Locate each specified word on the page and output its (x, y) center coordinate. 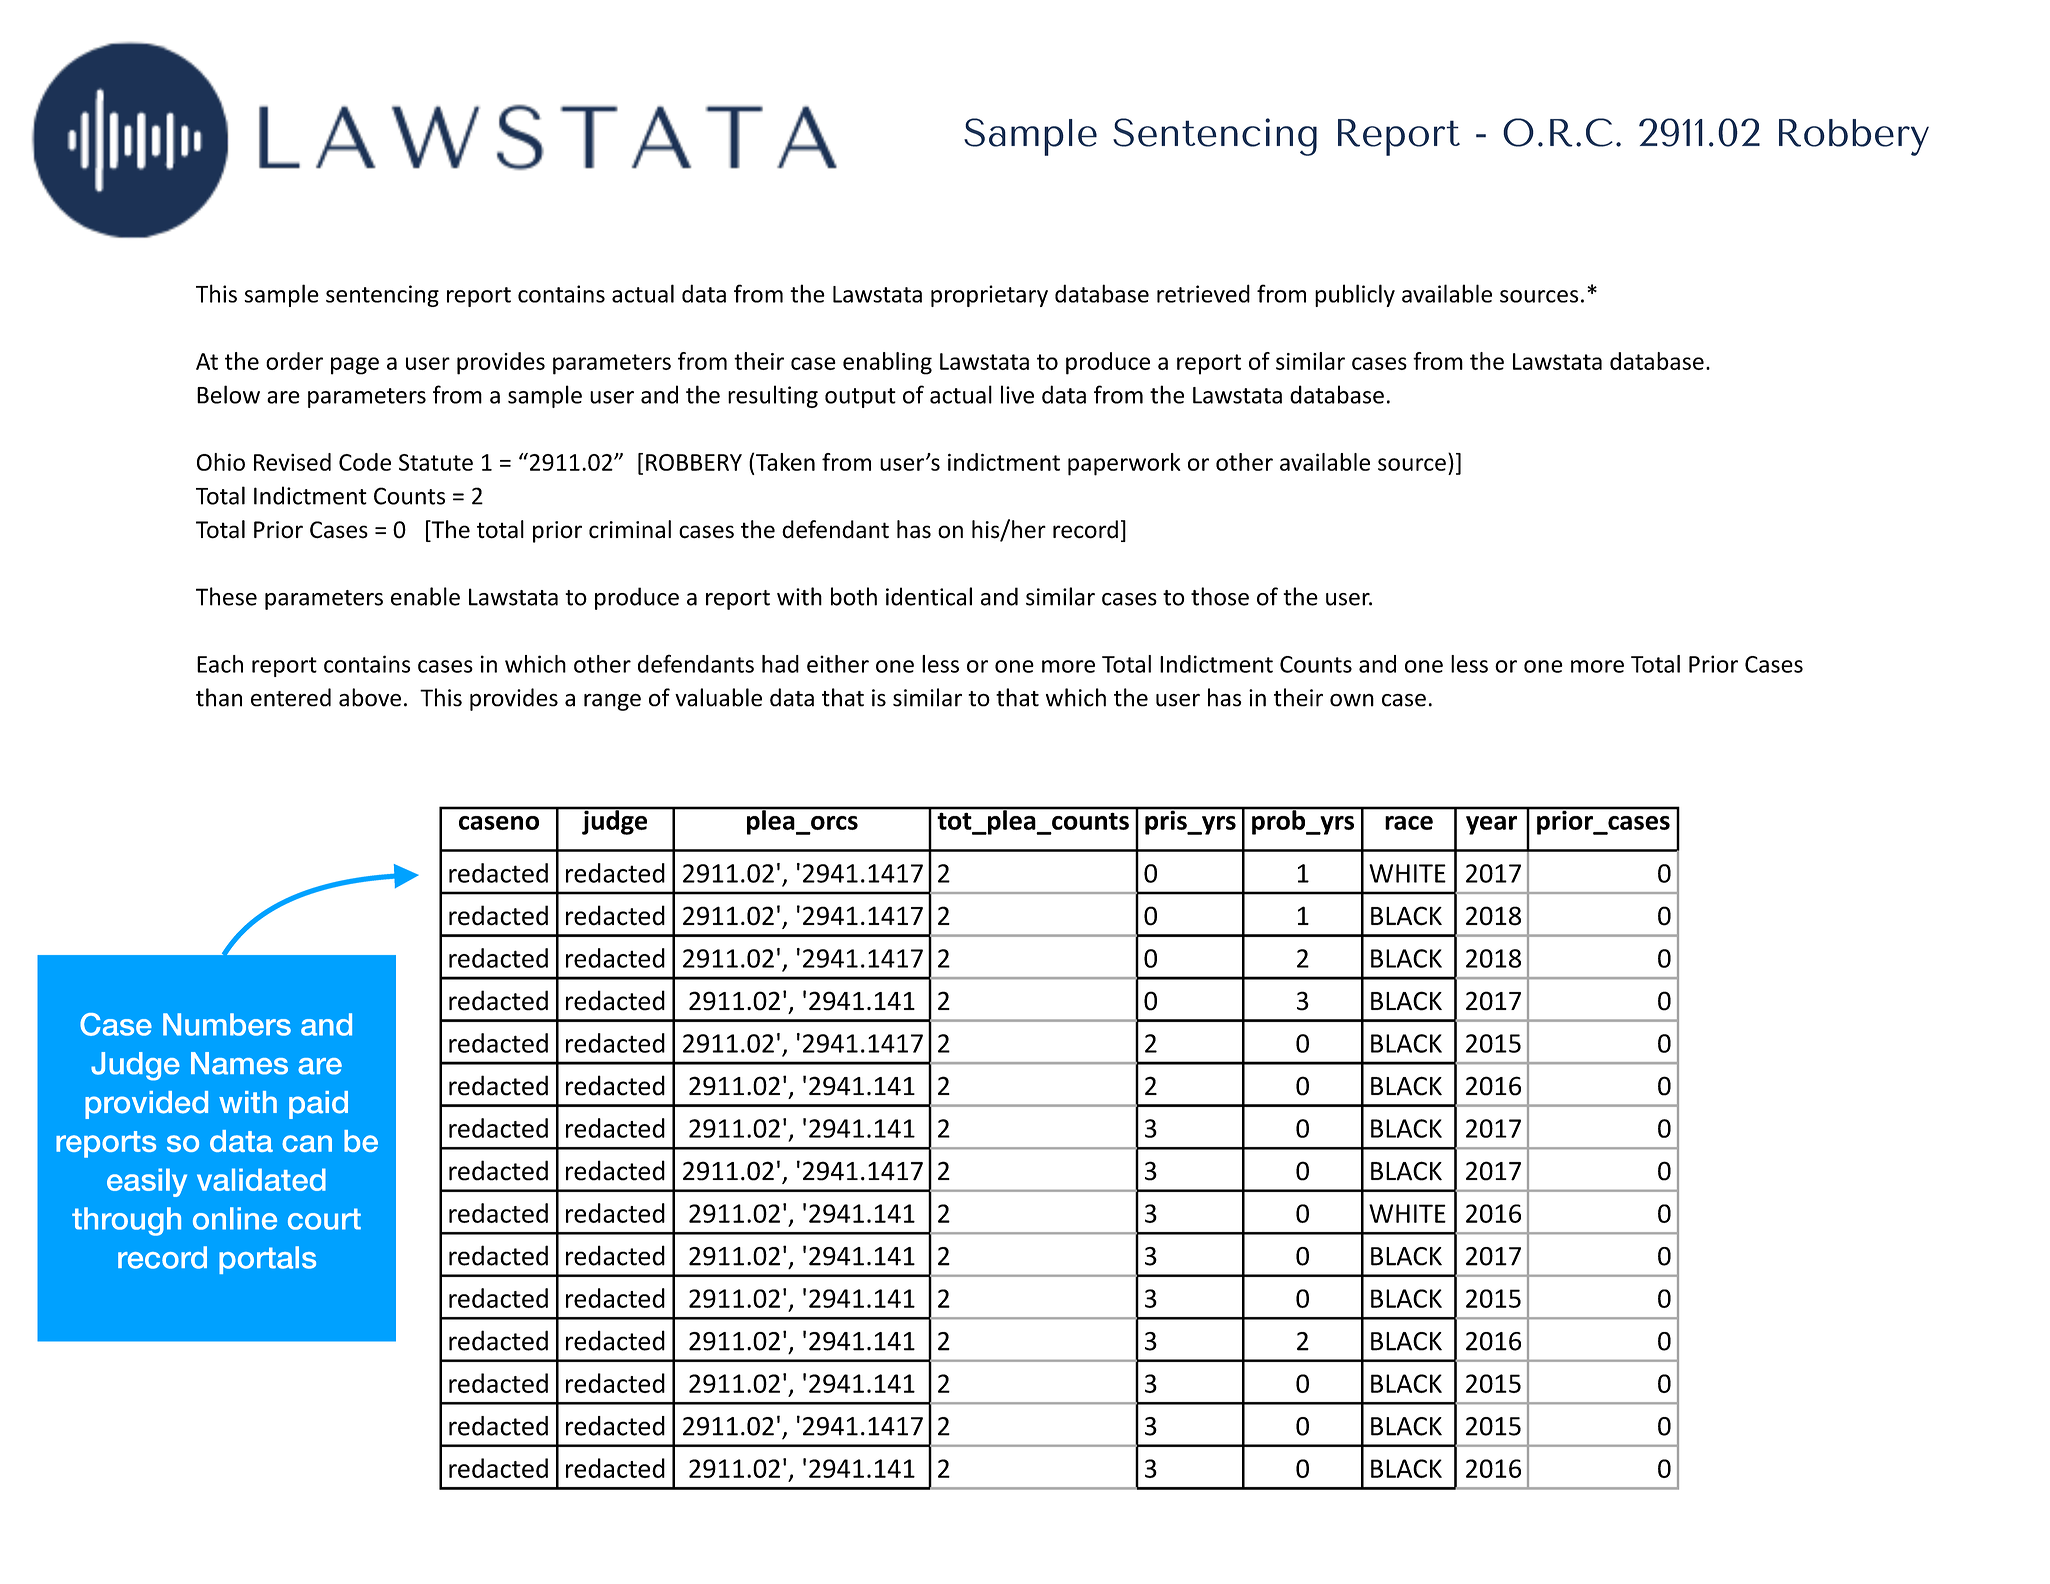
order (294, 361)
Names (239, 1063)
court (324, 1219)
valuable (718, 697)
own (1352, 700)
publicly (1355, 295)
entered (291, 697)
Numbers (227, 1024)
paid (318, 1105)
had (780, 664)
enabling (887, 363)
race (1409, 823)
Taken (785, 462)
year (1491, 825)
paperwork (1124, 464)
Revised (292, 462)
